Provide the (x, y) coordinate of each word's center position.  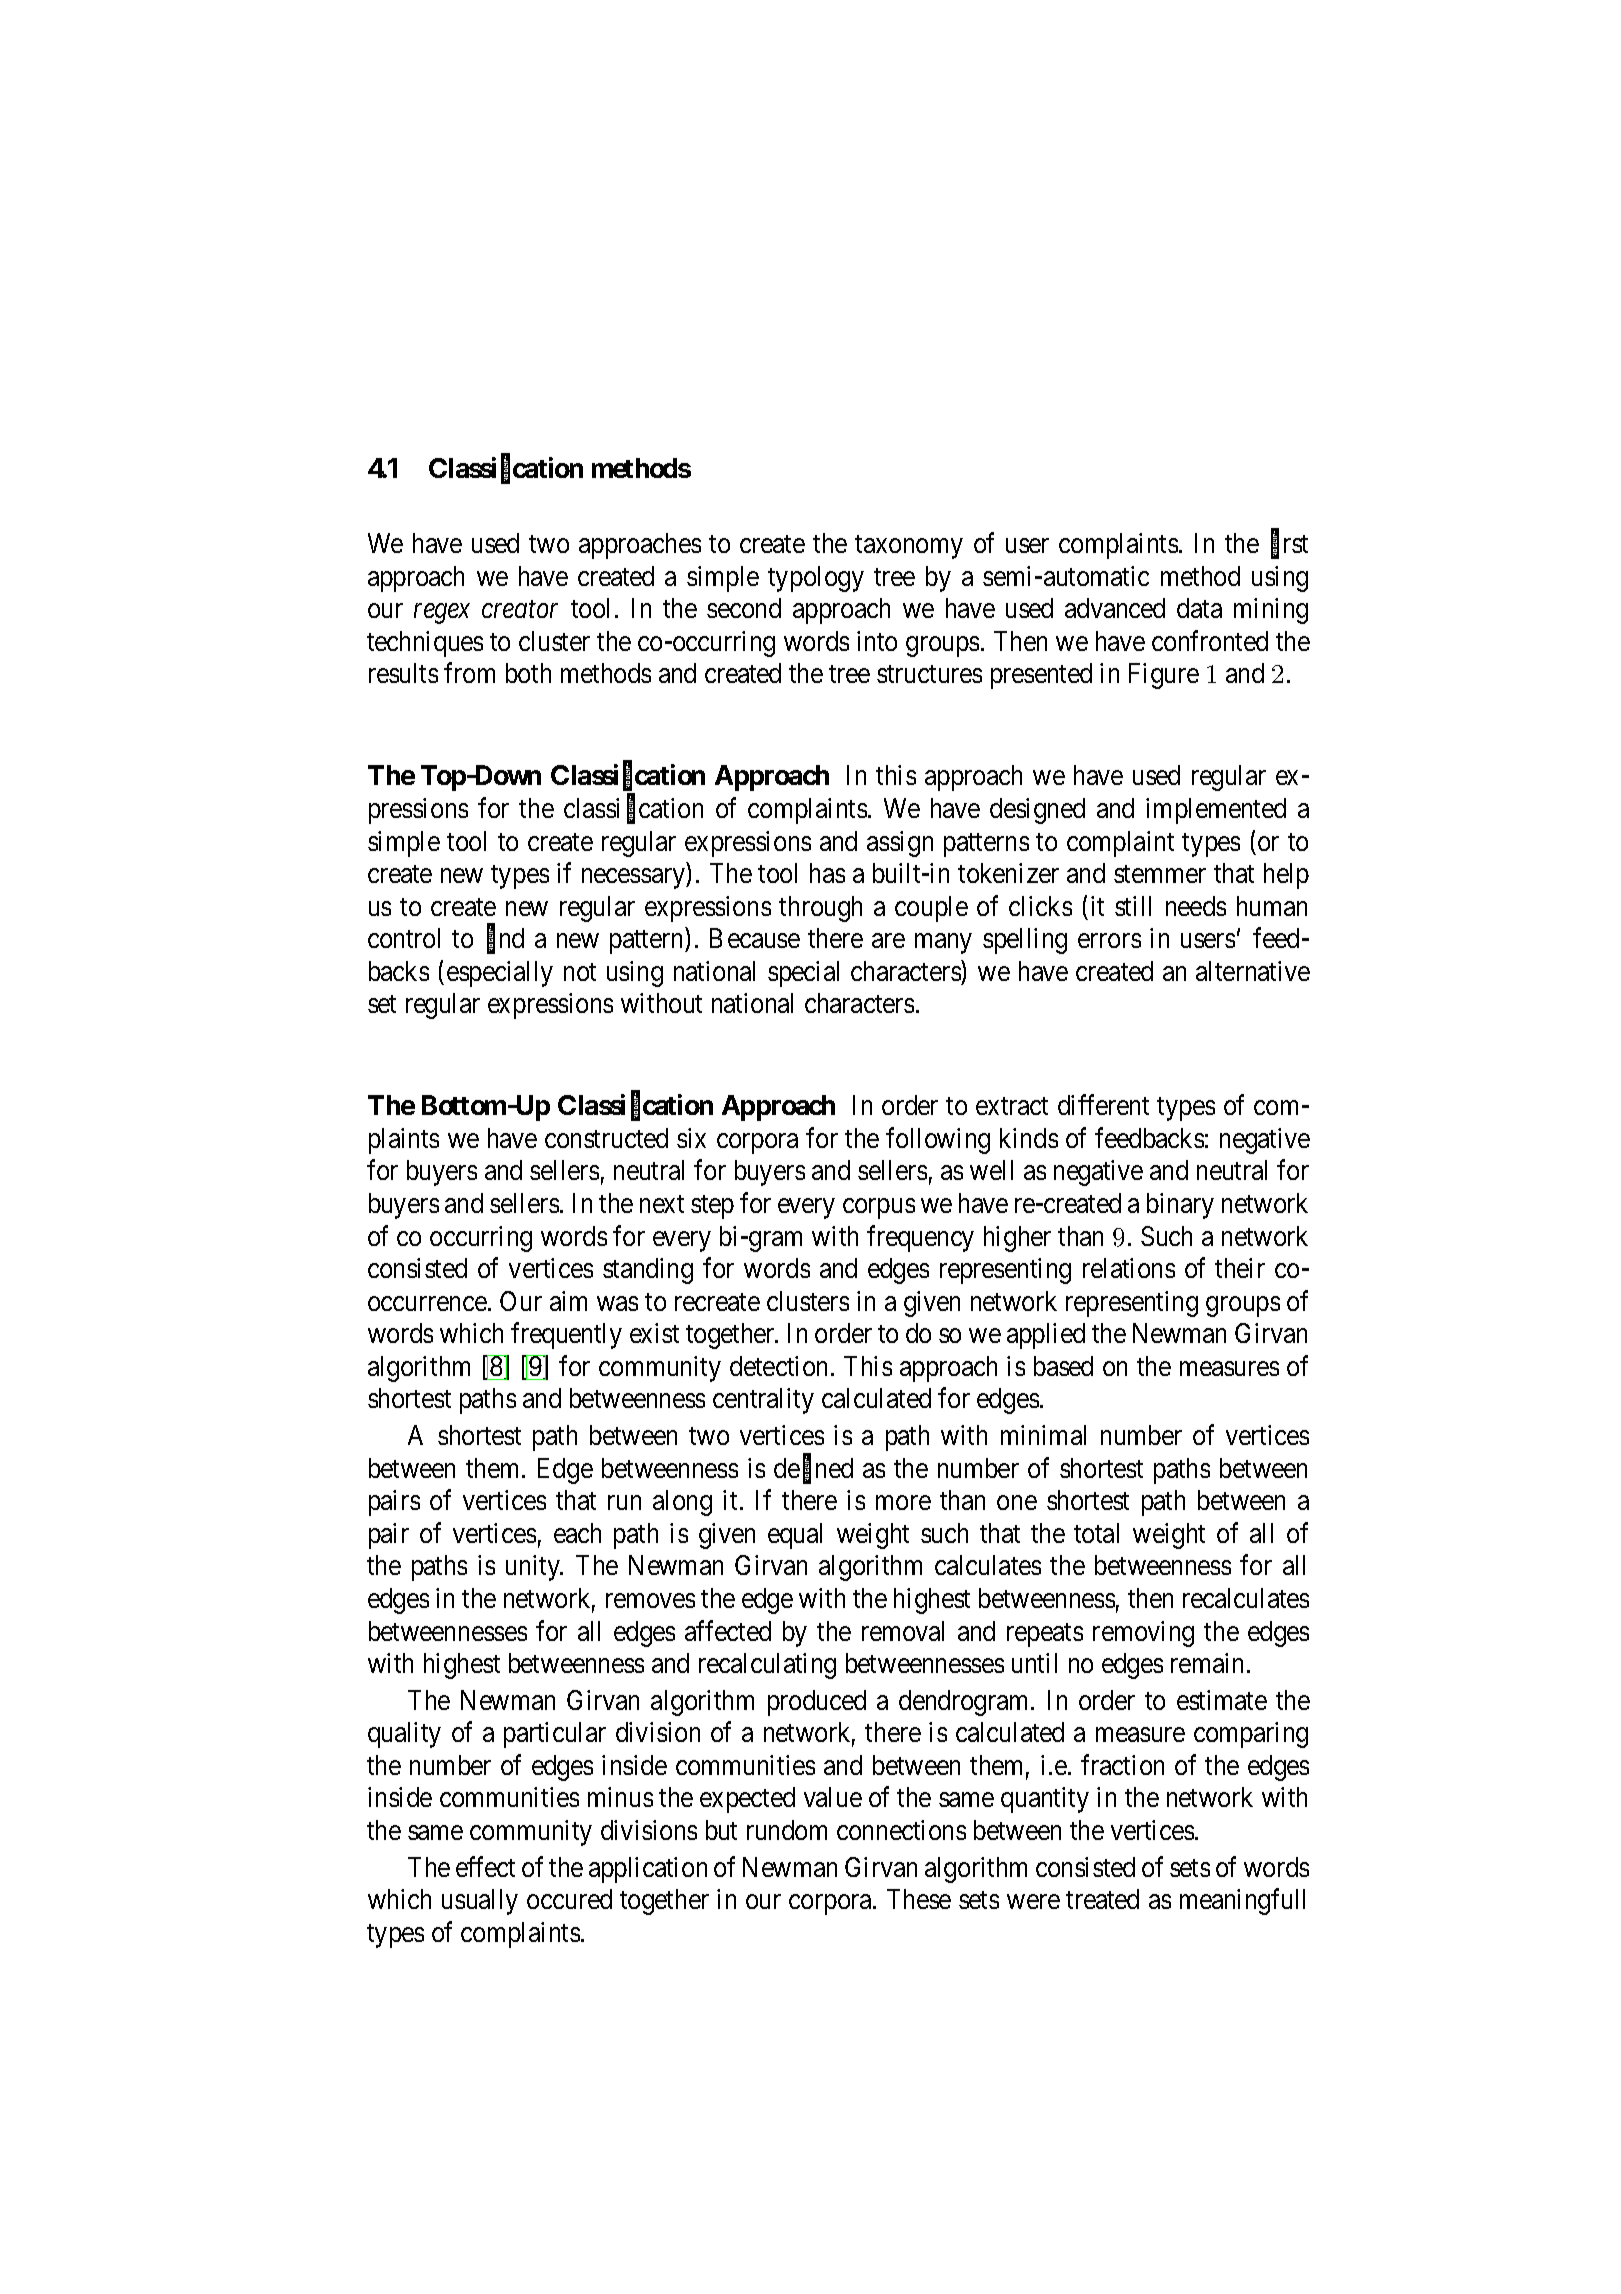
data (1199, 608)
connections (901, 1830)
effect (485, 1866)
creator (520, 610)
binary (1180, 1206)
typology (816, 579)
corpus (879, 1209)
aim (568, 1301)
